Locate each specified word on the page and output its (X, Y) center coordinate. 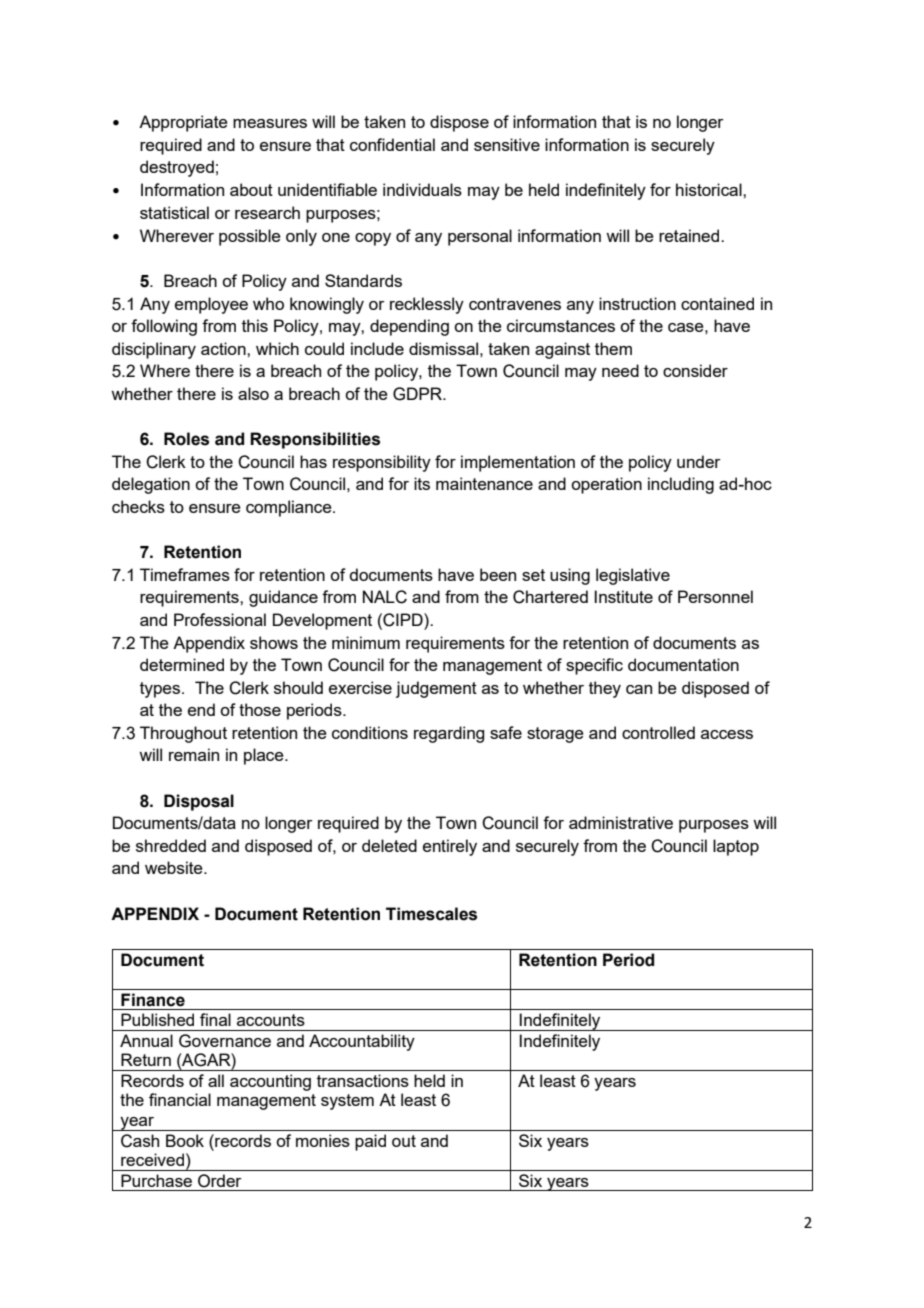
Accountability (362, 1042)
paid (370, 1142)
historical (710, 189)
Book (185, 1140)
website (175, 867)
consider (695, 370)
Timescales (431, 914)
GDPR (418, 394)
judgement (436, 689)
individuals (422, 189)
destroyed (177, 168)
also (253, 393)
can (639, 689)
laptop (736, 847)
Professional (220, 619)
